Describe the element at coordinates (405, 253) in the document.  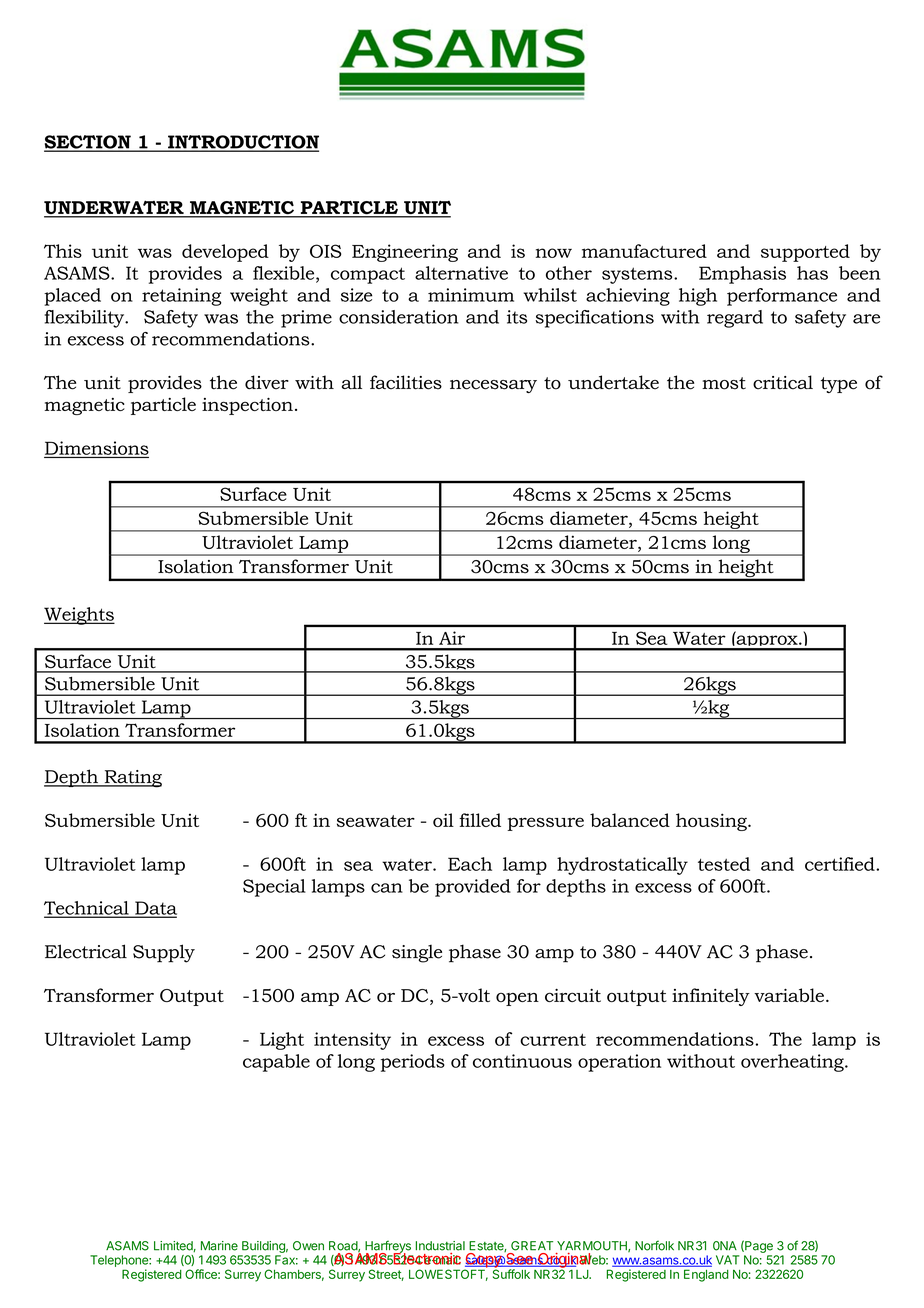
I see `Engineering` at that location.
